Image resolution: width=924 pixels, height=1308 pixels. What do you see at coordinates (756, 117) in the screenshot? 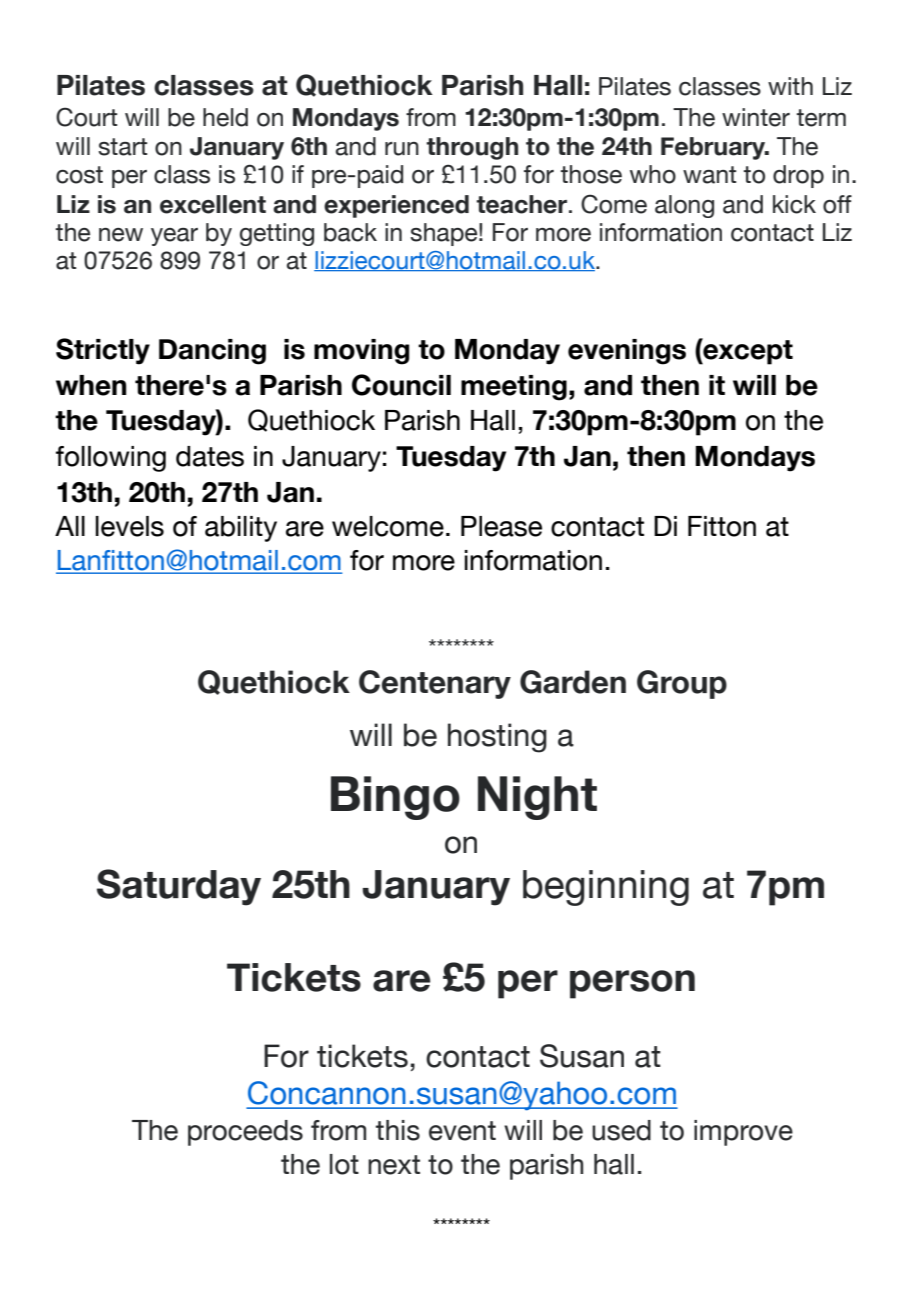
I see `winter` at bounding box center [756, 117].
